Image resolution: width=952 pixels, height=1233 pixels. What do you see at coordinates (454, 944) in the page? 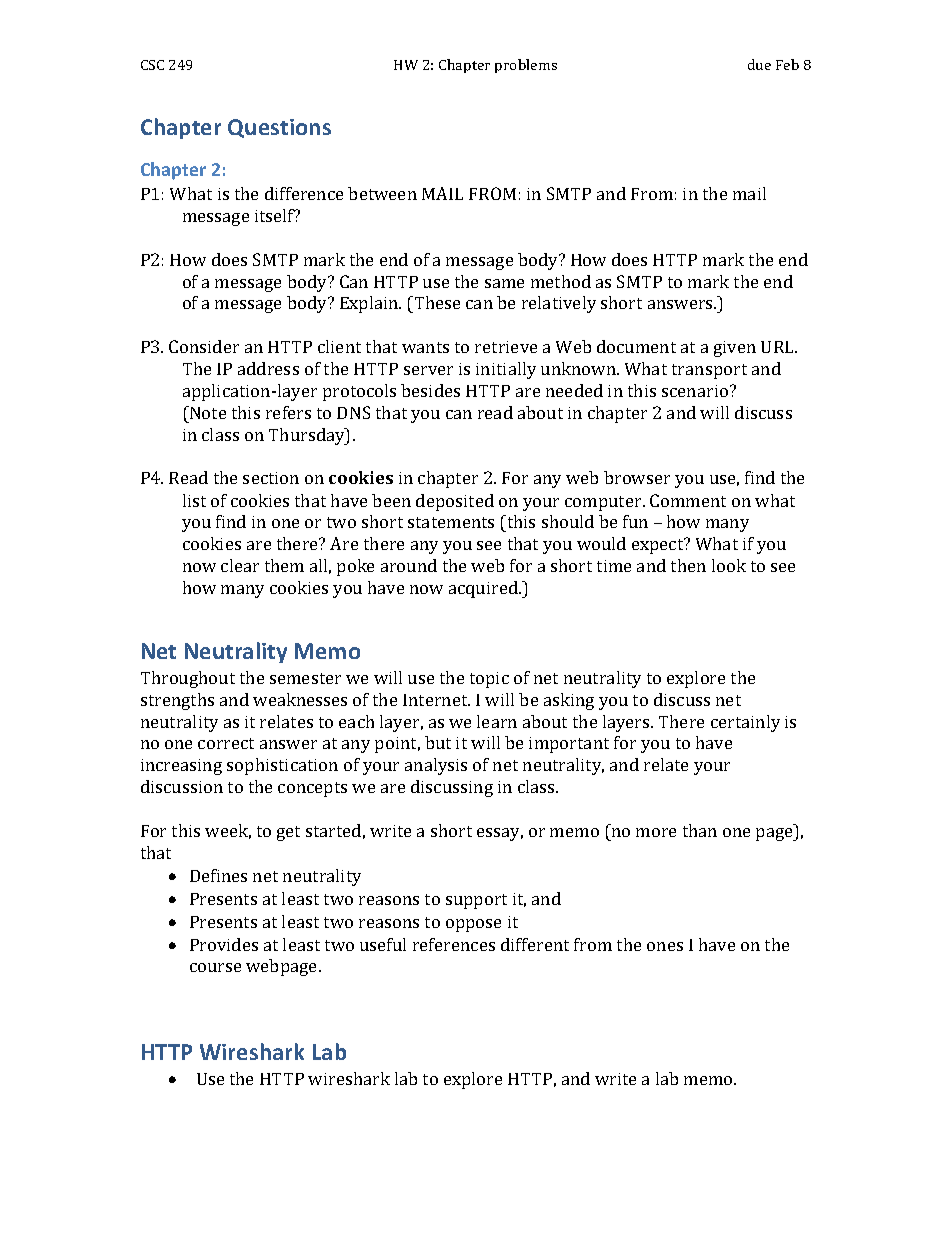
I see `references` at bounding box center [454, 944].
